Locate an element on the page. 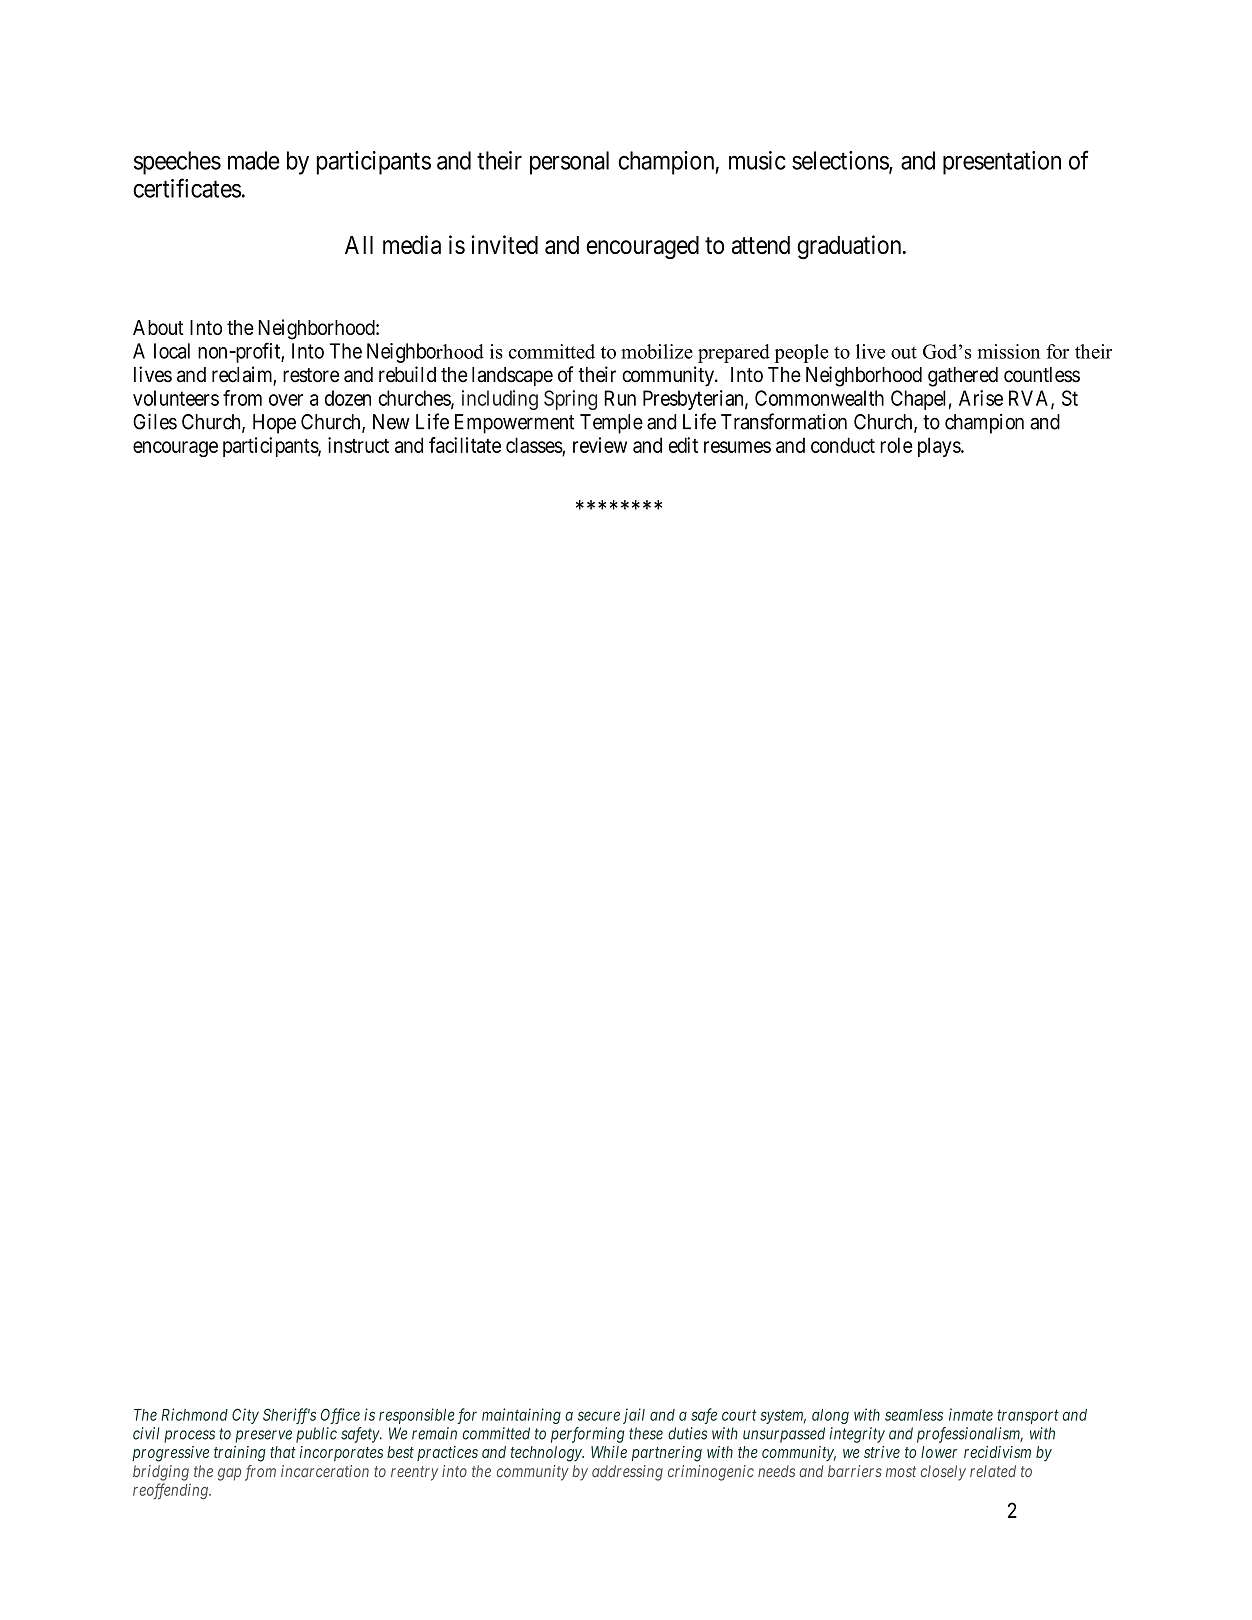  review is located at coordinates (600, 445).
